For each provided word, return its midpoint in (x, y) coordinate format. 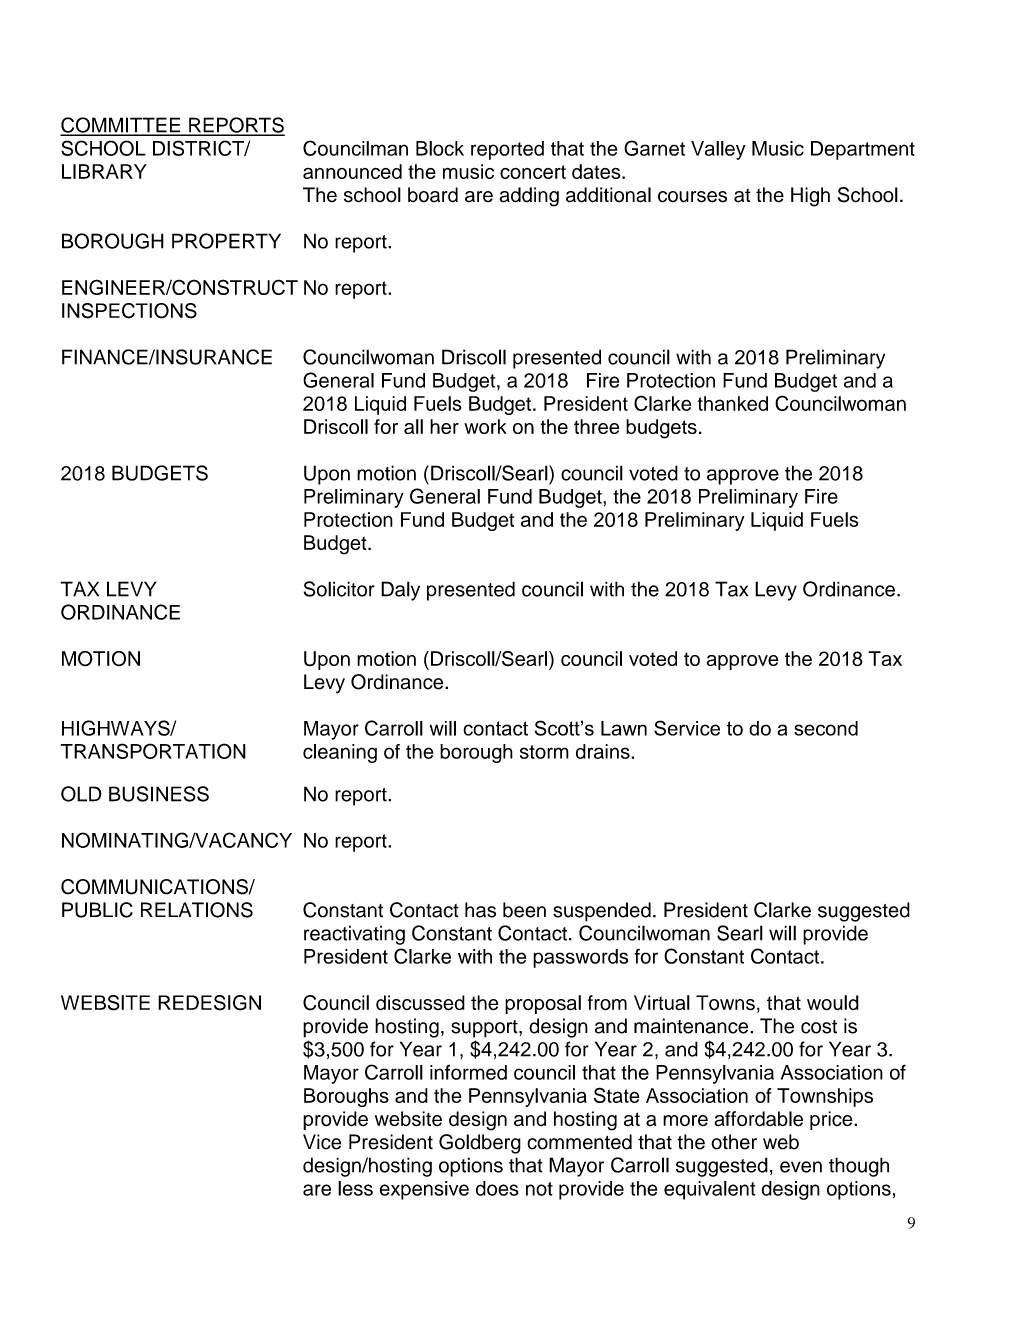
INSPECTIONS (129, 311)
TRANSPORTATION (153, 751)
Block (440, 148)
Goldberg (480, 1144)
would (833, 1003)
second (826, 728)
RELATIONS (197, 910)
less (355, 1188)
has (480, 910)
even (801, 1167)
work (485, 426)
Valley (718, 150)
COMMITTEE (121, 126)
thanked (733, 403)
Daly (400, 591)
